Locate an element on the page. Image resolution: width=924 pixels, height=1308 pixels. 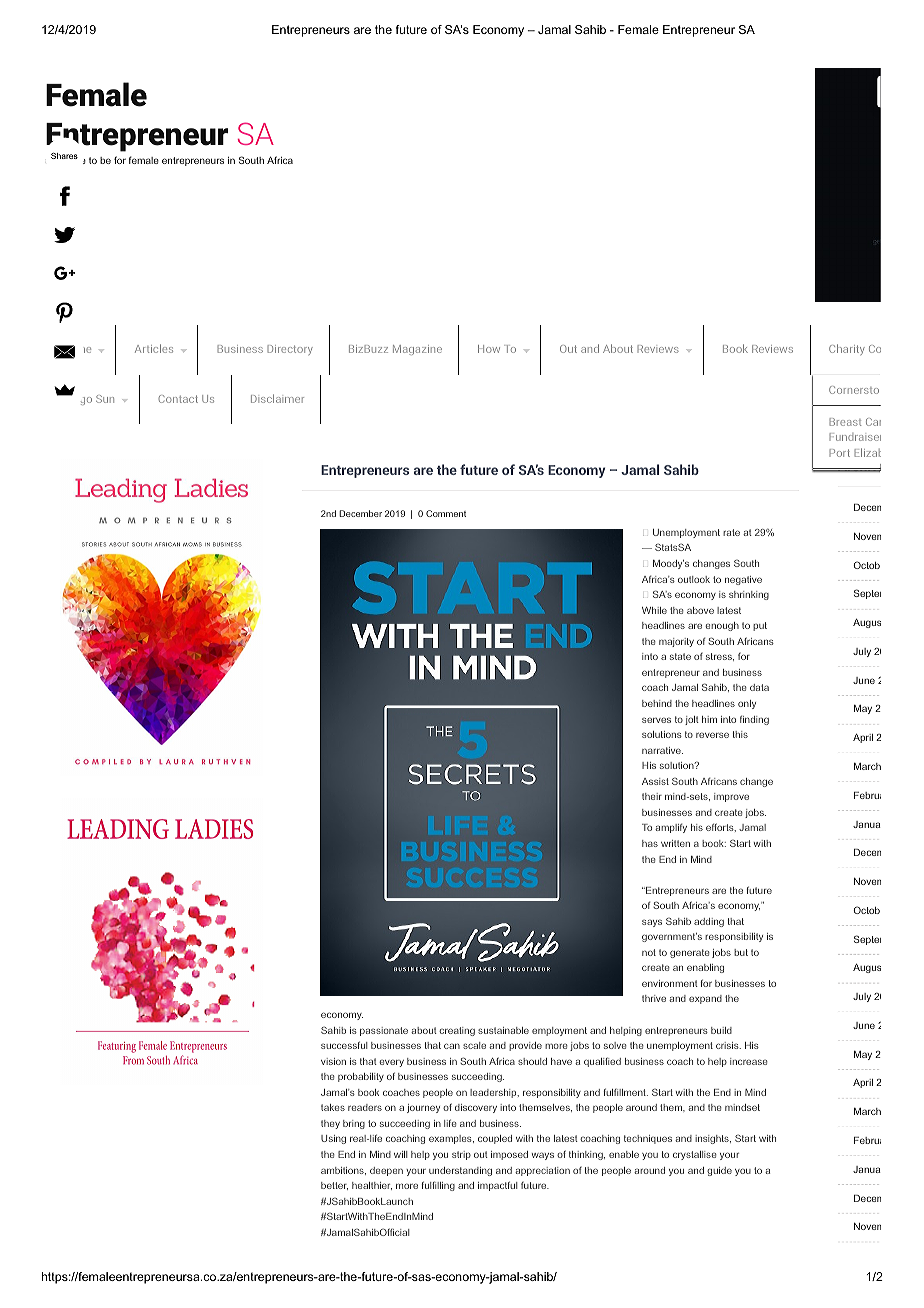
has is located at coordinates (650, 843).
